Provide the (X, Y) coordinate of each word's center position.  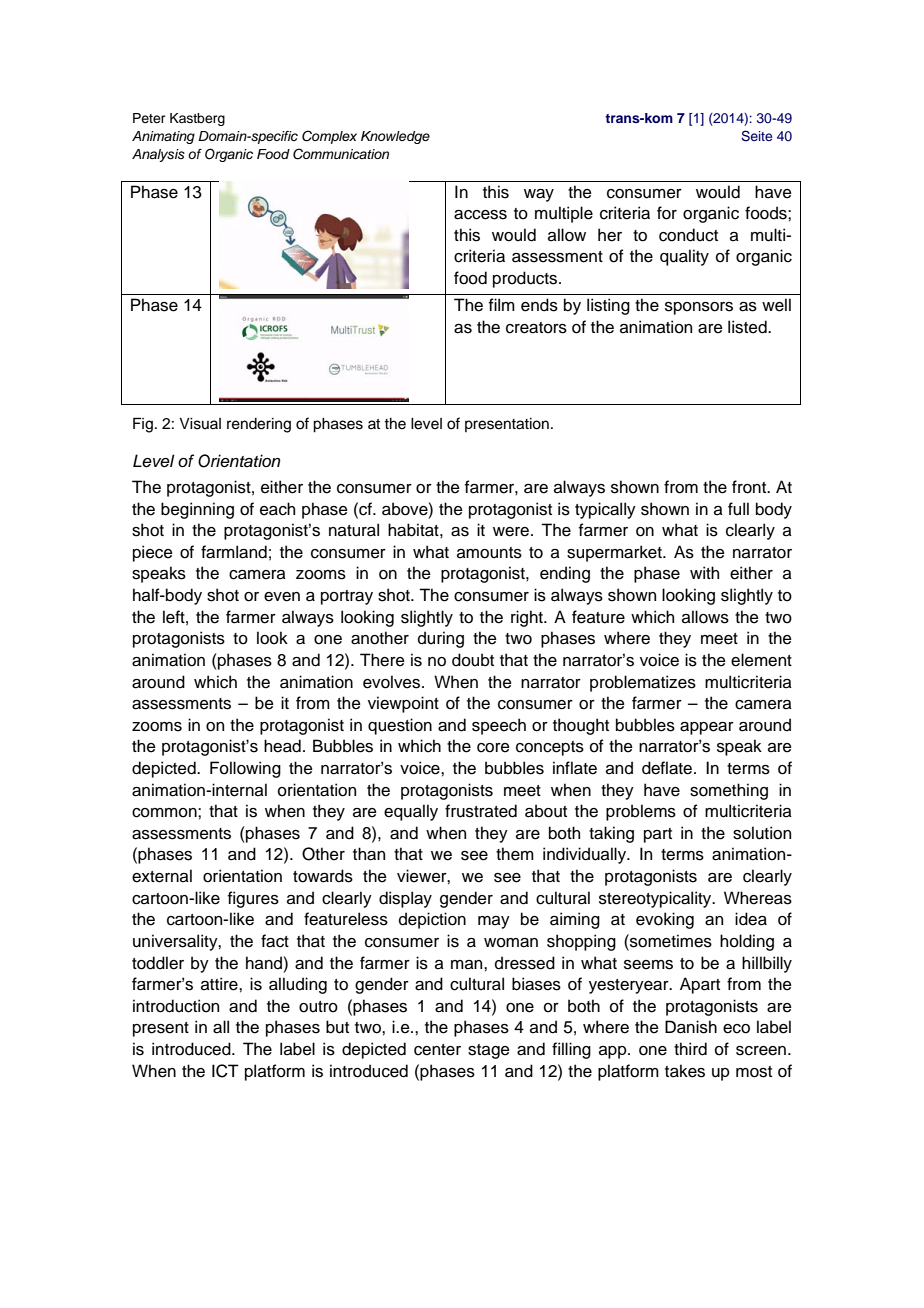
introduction (176, 1006)
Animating (163, 137)
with (704, 572)
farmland (234, 552)
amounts (489, 553)
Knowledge (395, 137)
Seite (756, 136)
